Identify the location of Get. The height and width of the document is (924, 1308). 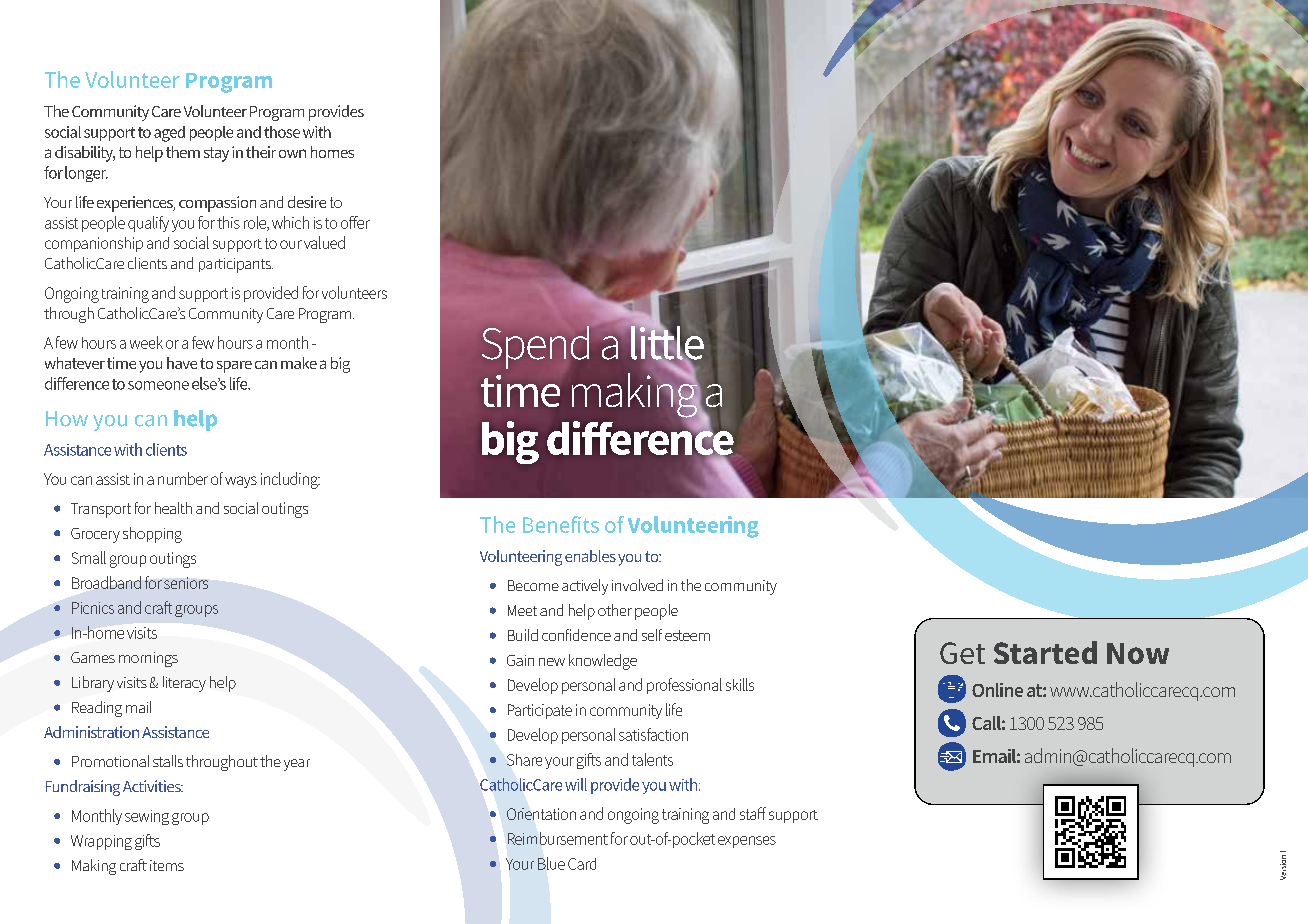
(962, 653).
